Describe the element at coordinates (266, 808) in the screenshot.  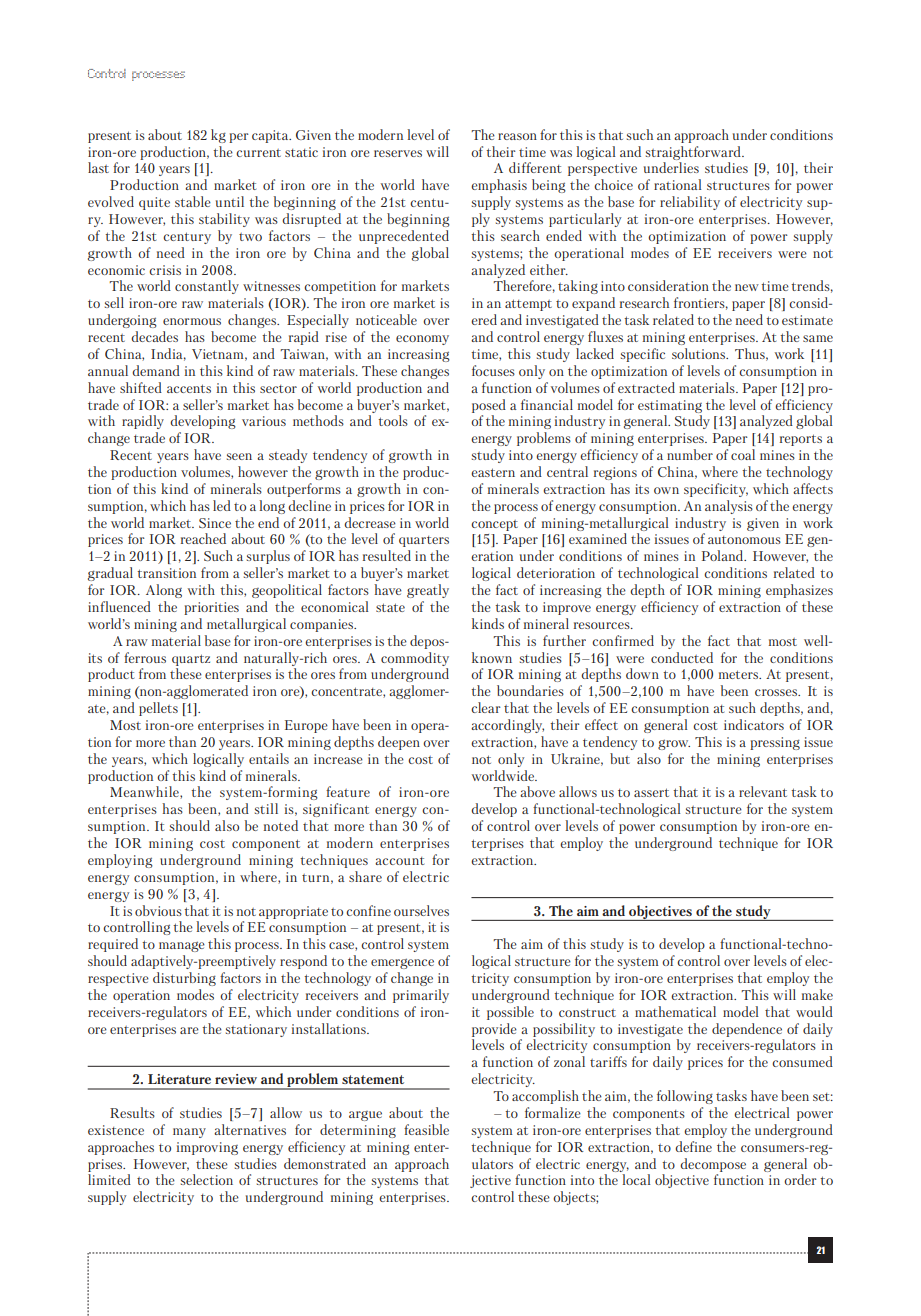
I see `still` at that location.
